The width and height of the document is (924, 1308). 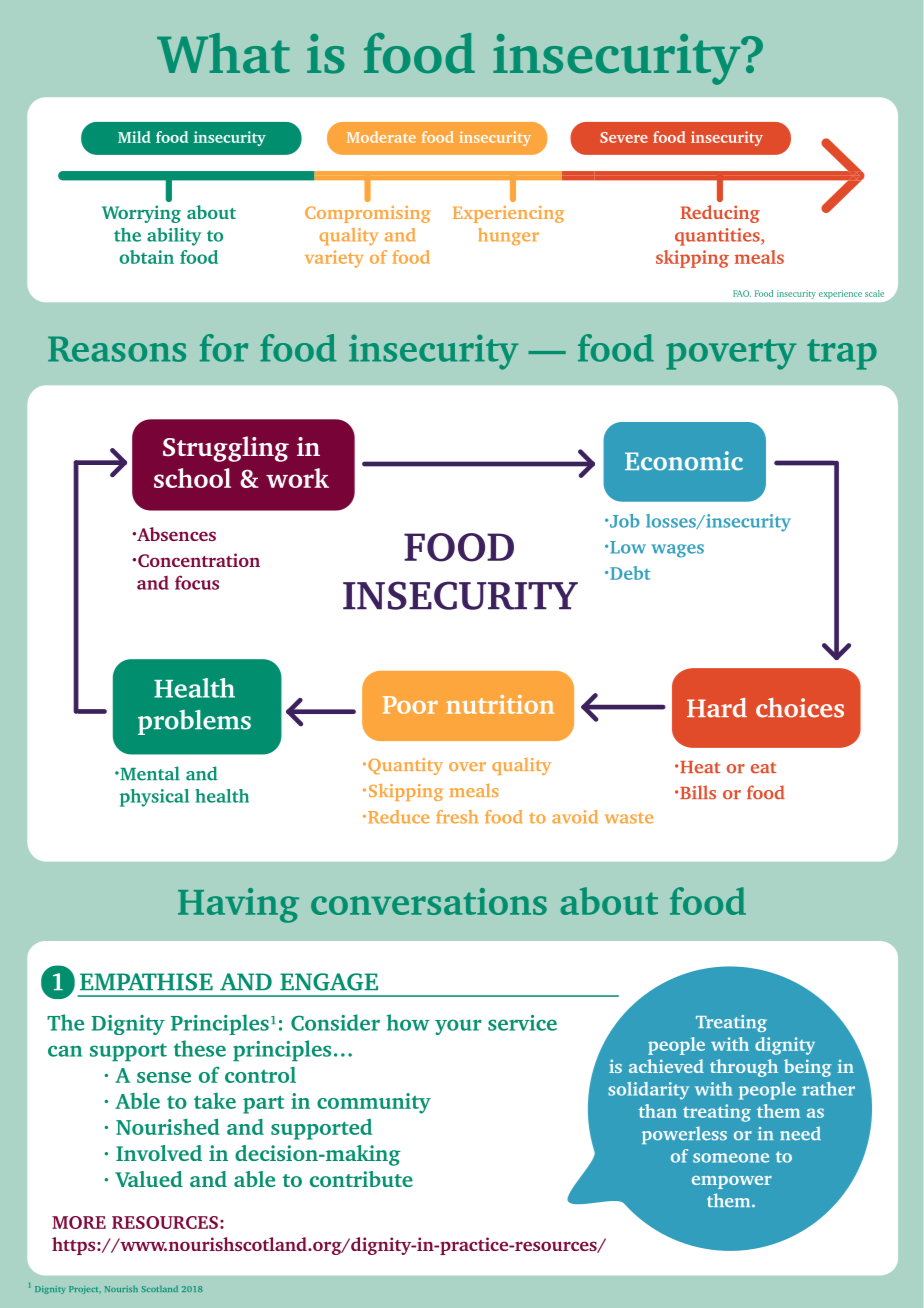 I want to click on Project, so click(x=85, y=1290).
